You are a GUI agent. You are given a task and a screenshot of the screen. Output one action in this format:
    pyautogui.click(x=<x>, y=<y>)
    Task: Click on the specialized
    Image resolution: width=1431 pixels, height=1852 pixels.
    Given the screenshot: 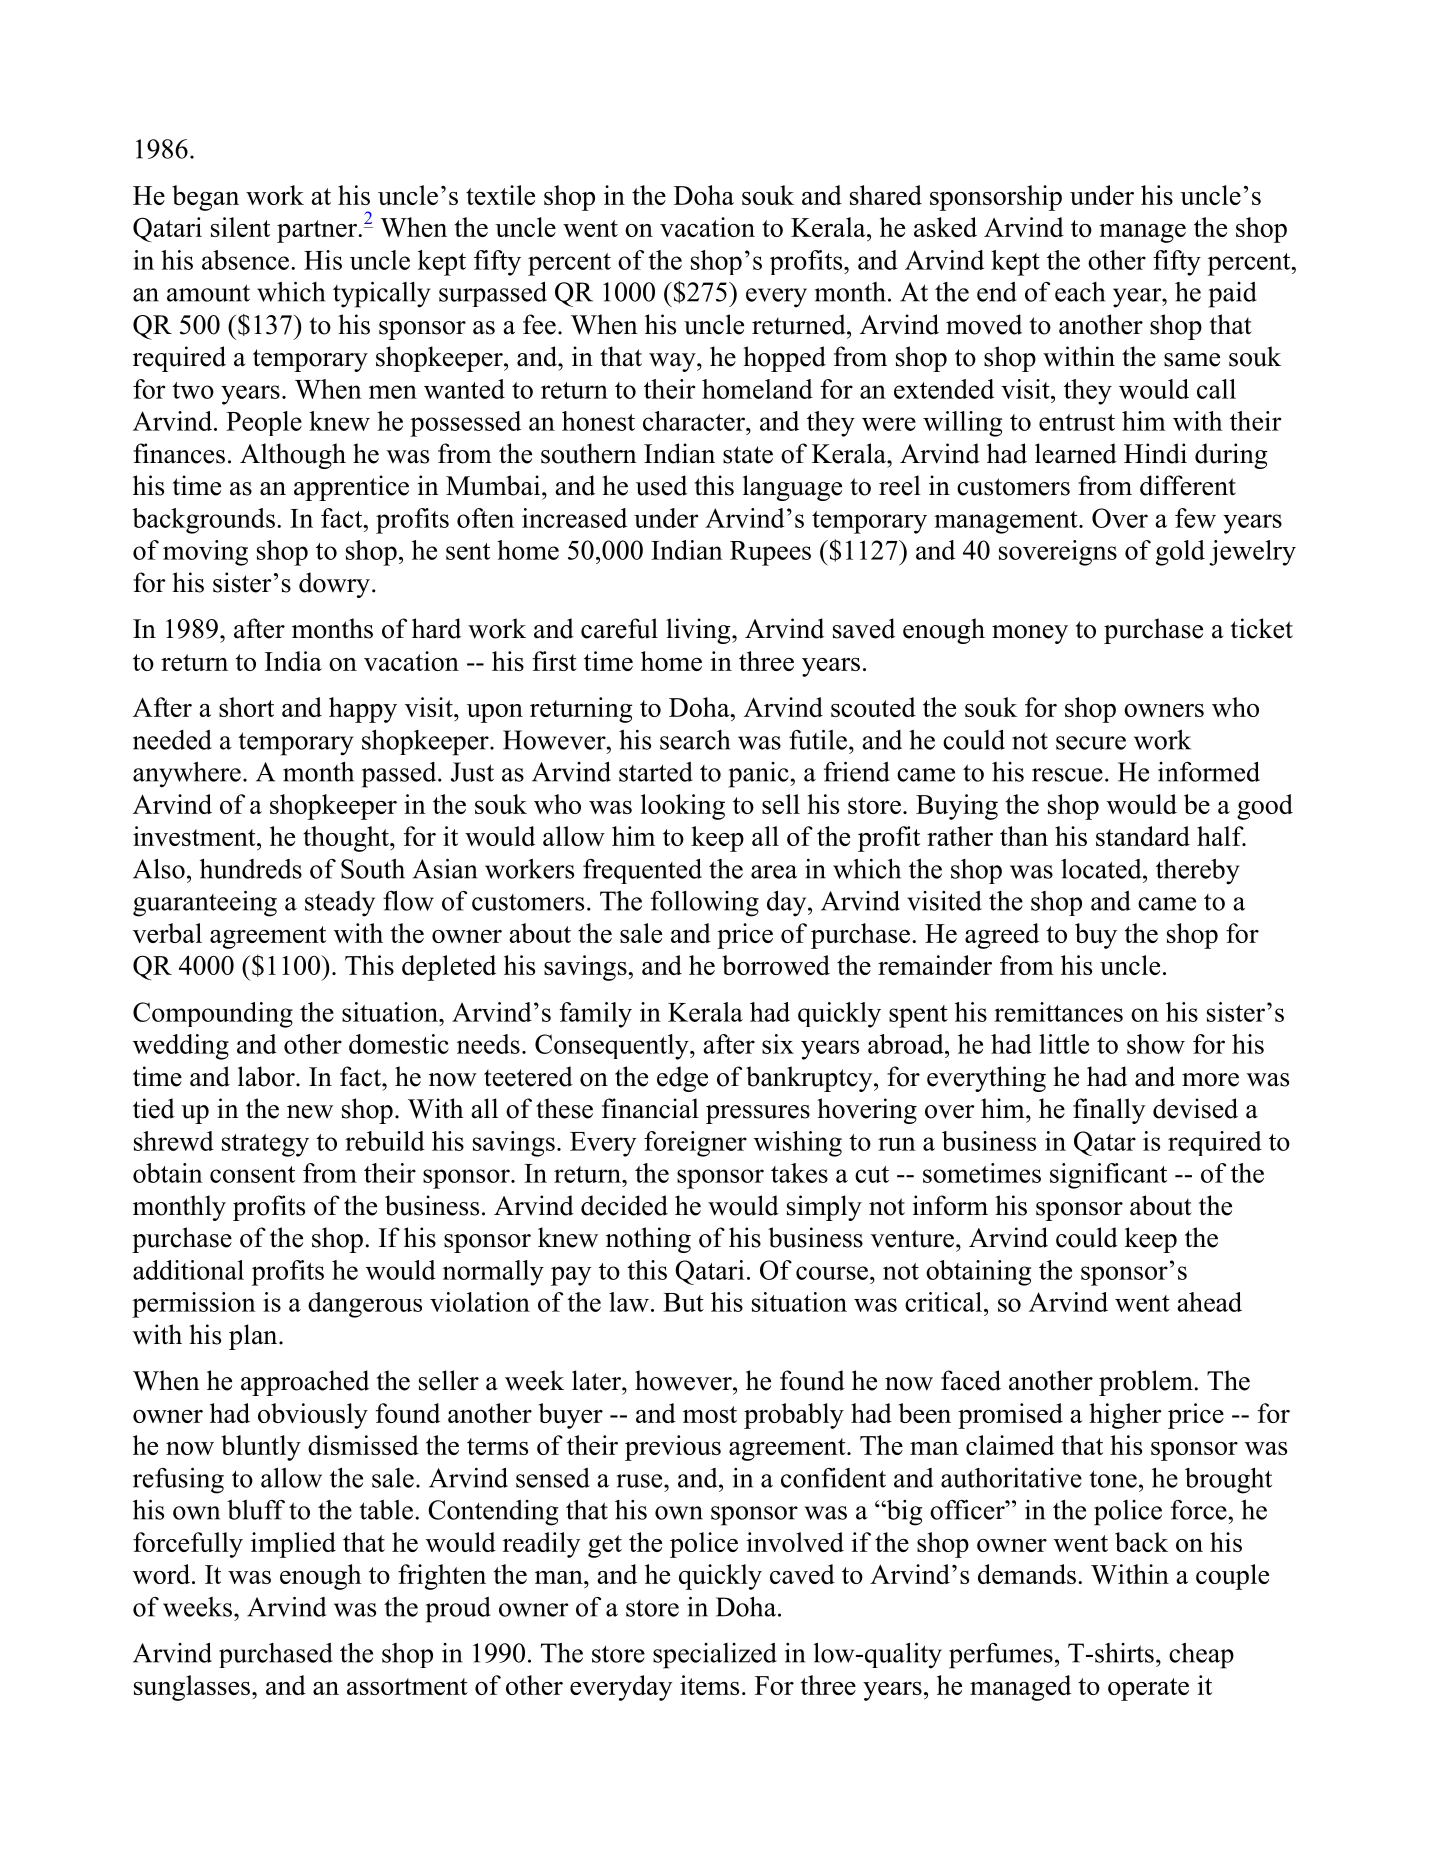 What is the action you would take?
    pyautogui.click(x=715, y=1656)
